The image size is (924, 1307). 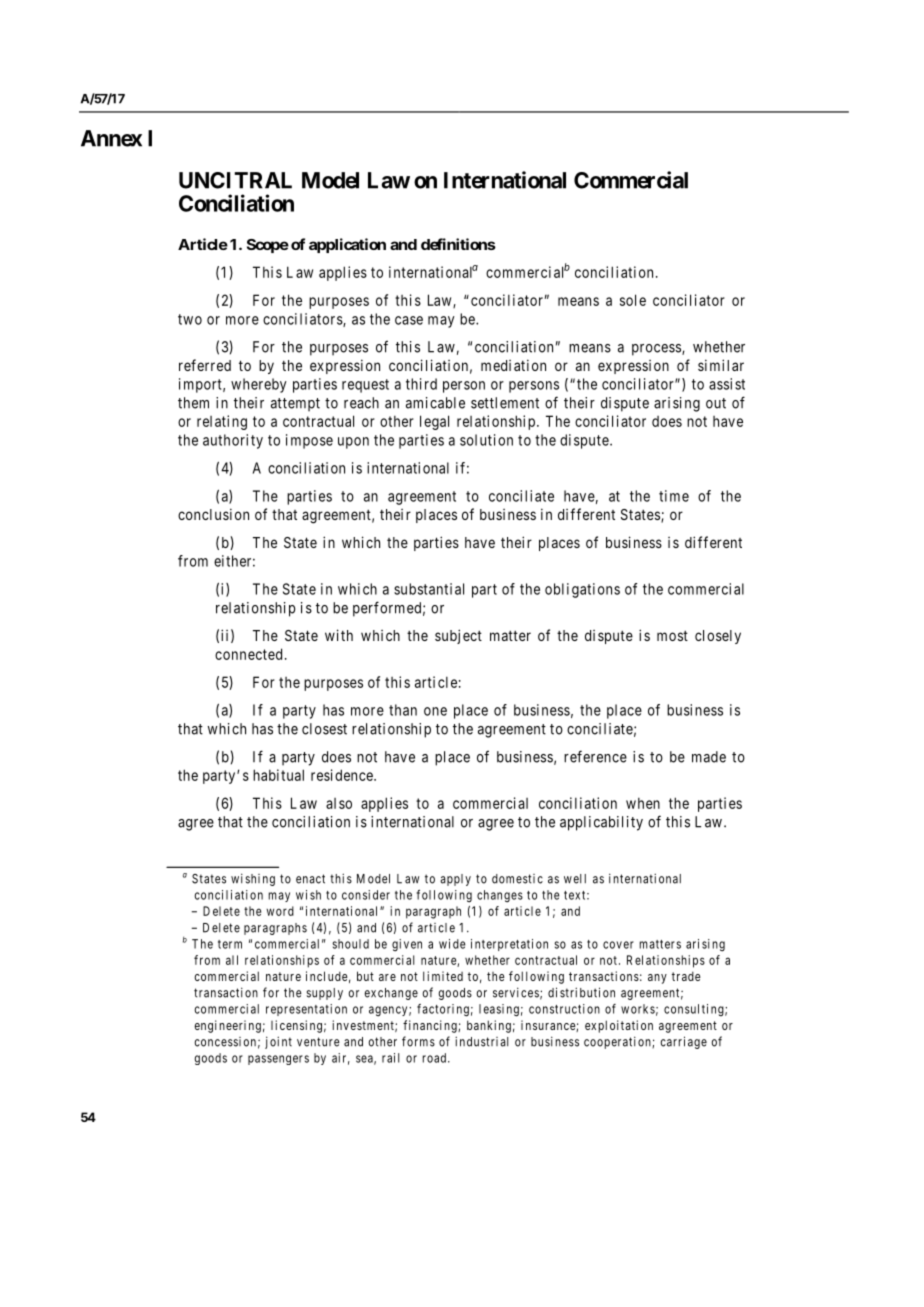 I want to click on most, so click(x=672, y=636).
